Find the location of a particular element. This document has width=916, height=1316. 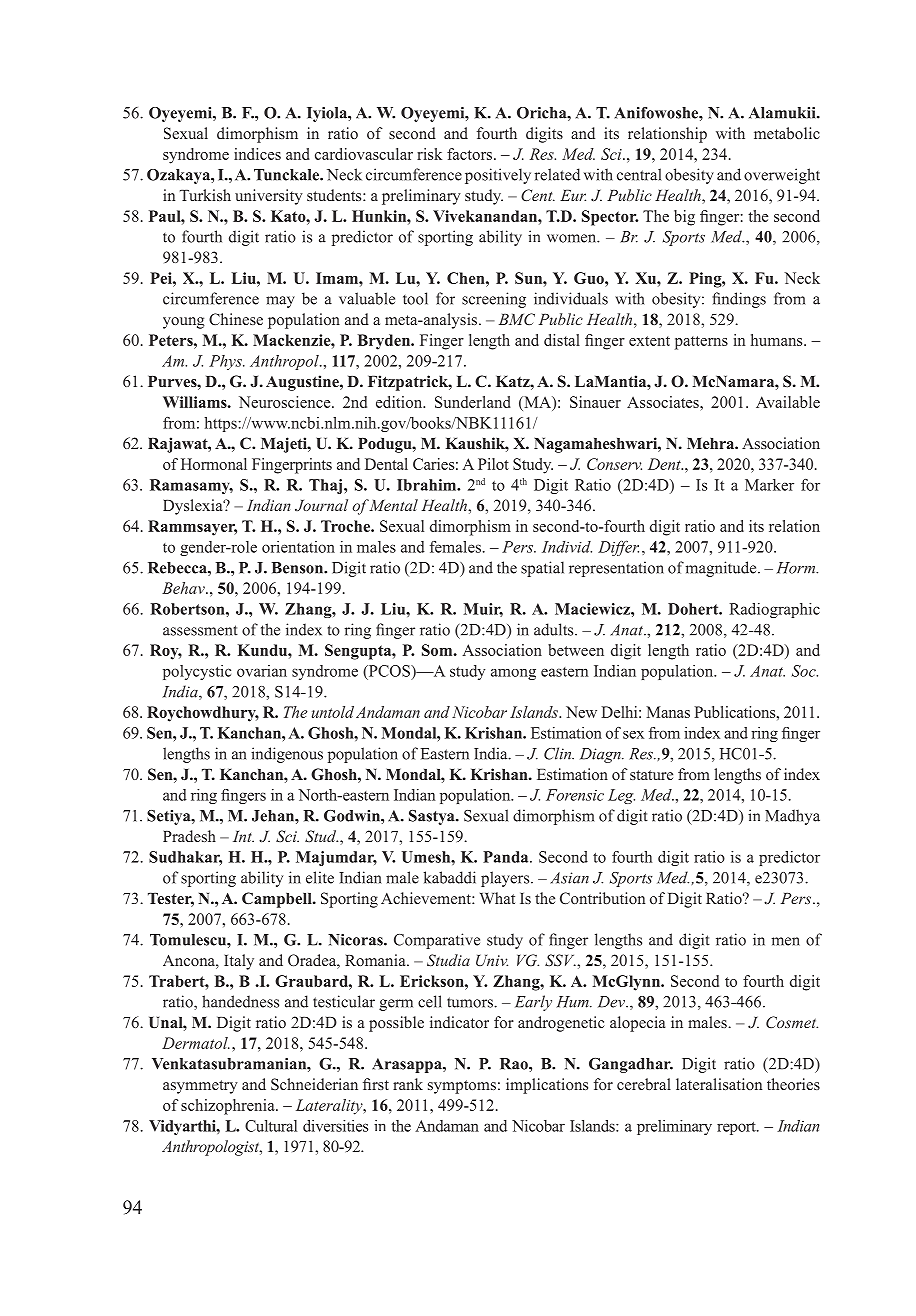

Radiographic is located at coordinates (774, 610).
